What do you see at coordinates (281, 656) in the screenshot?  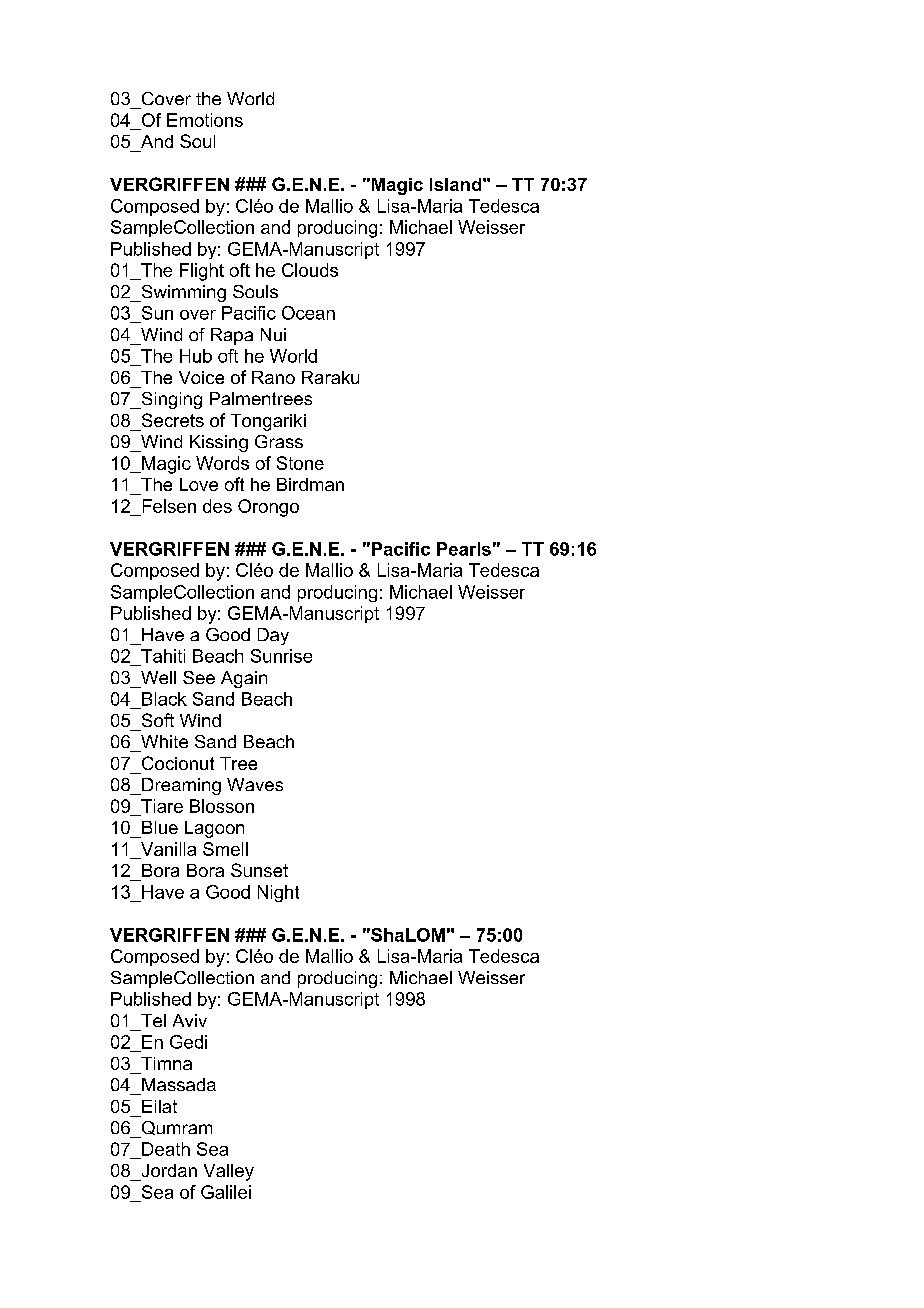 I see `Sunrise` at bounding box center [281, 656].
